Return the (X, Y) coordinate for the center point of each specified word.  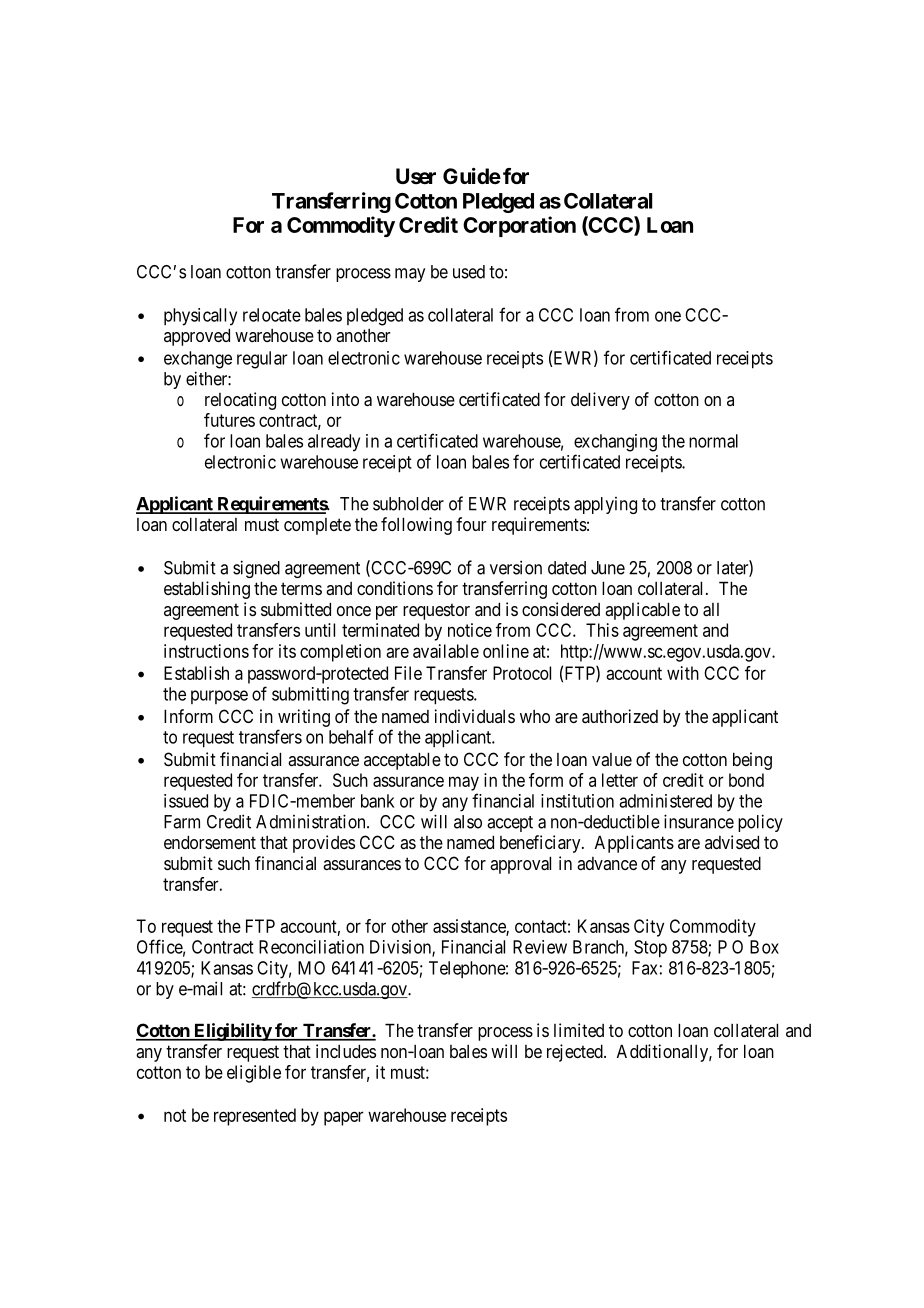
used (469, 272)
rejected (576, 1053)
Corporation (519, 226)
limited (579, 1030)
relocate (272, 315)
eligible (254, 1074)
